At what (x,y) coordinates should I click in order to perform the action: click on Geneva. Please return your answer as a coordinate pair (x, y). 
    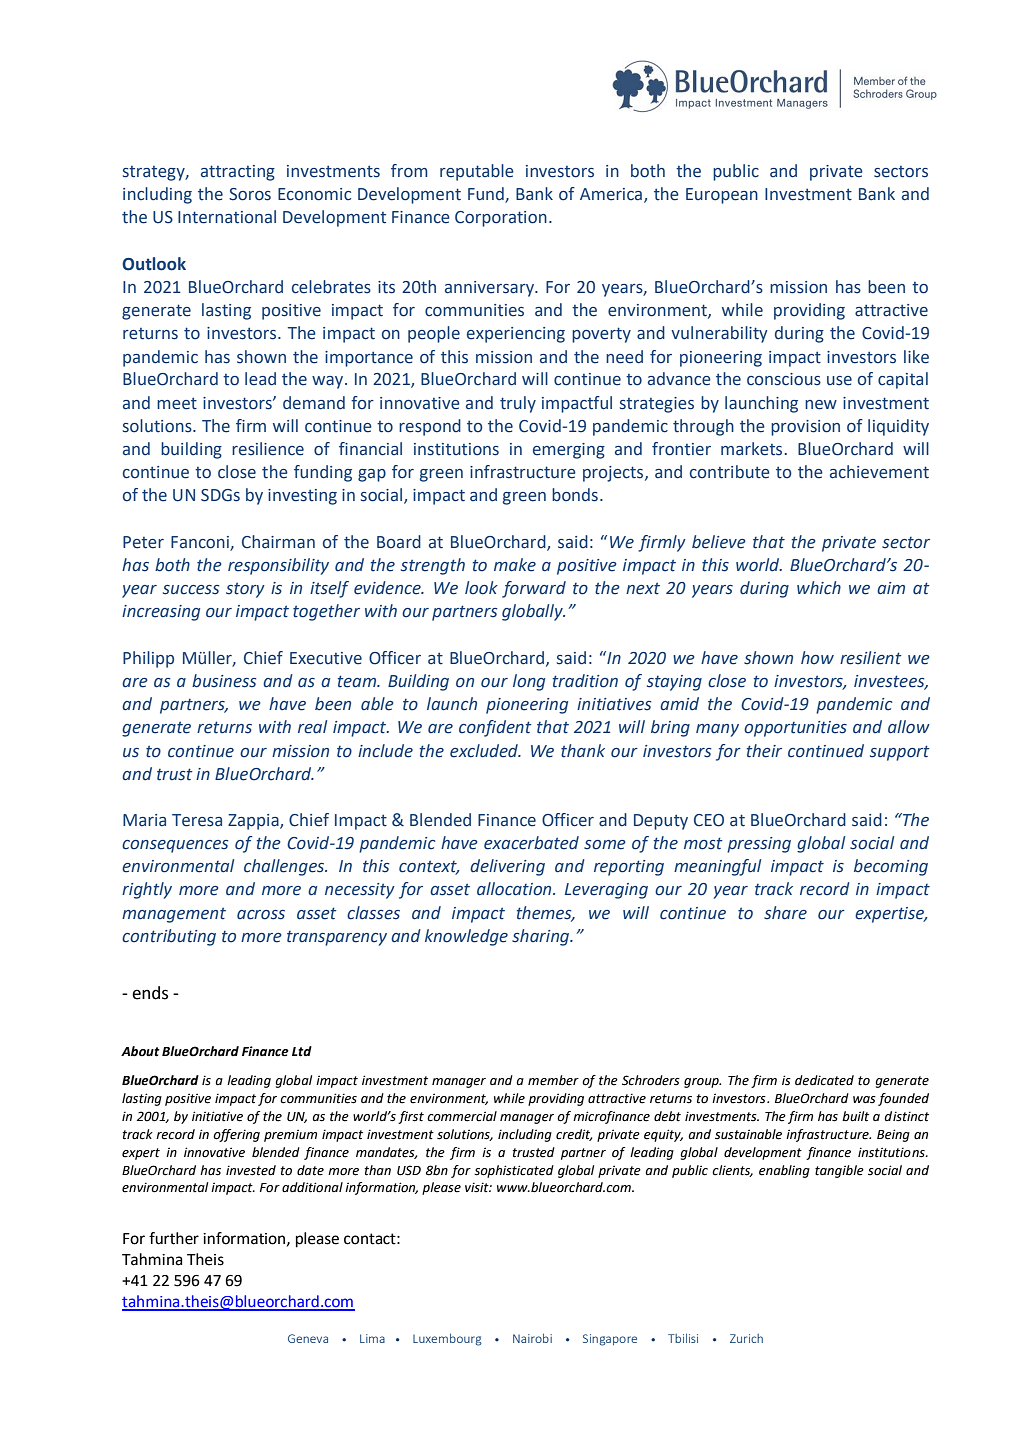
    Looking at the image, I should click on (308, 1338).
